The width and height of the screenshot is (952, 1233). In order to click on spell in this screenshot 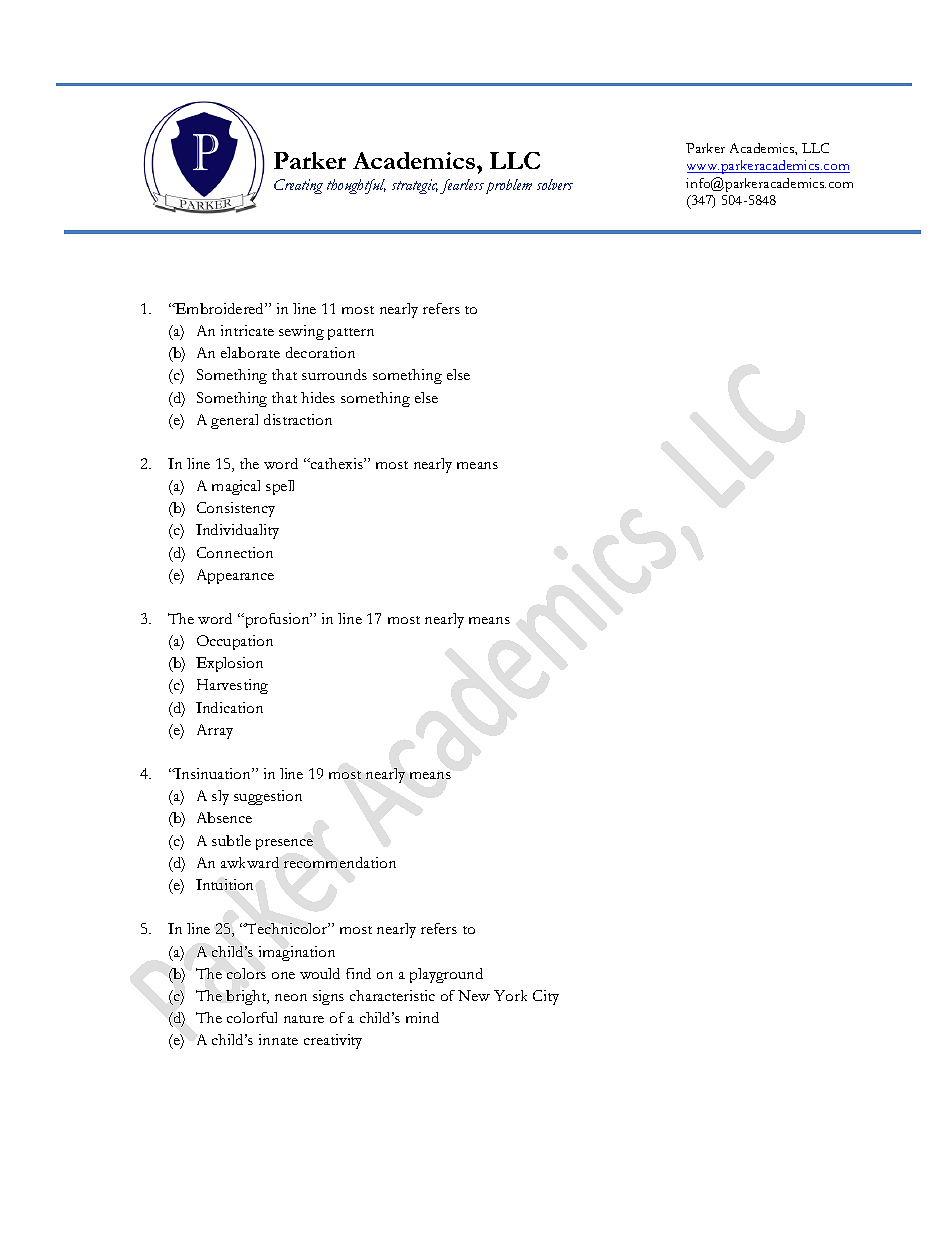, I will do `click(280, 487)`.
